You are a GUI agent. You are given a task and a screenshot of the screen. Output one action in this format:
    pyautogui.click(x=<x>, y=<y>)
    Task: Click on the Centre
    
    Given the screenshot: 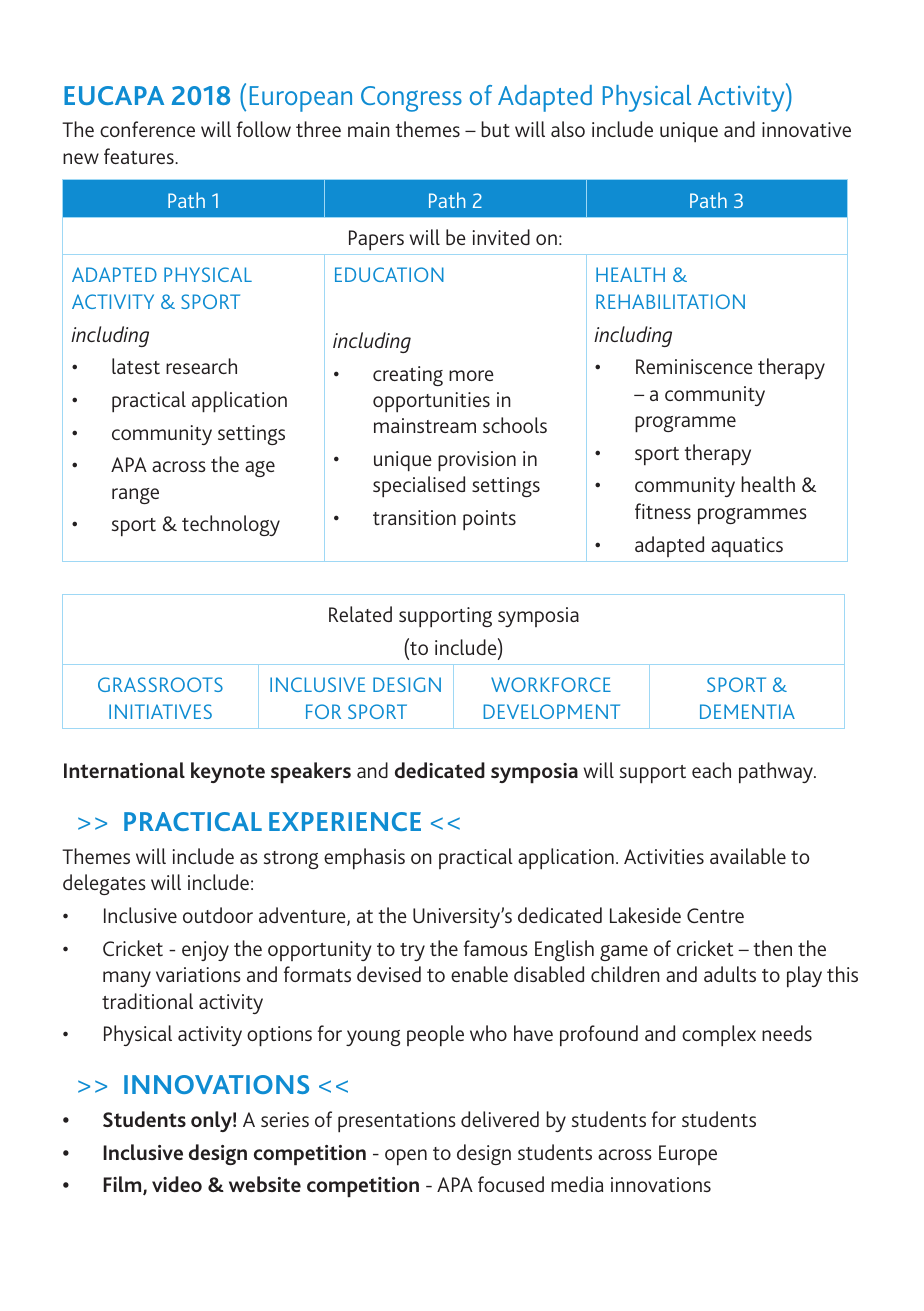 What is the action you would take?
    pyautogui.click(x=715, y=915)
